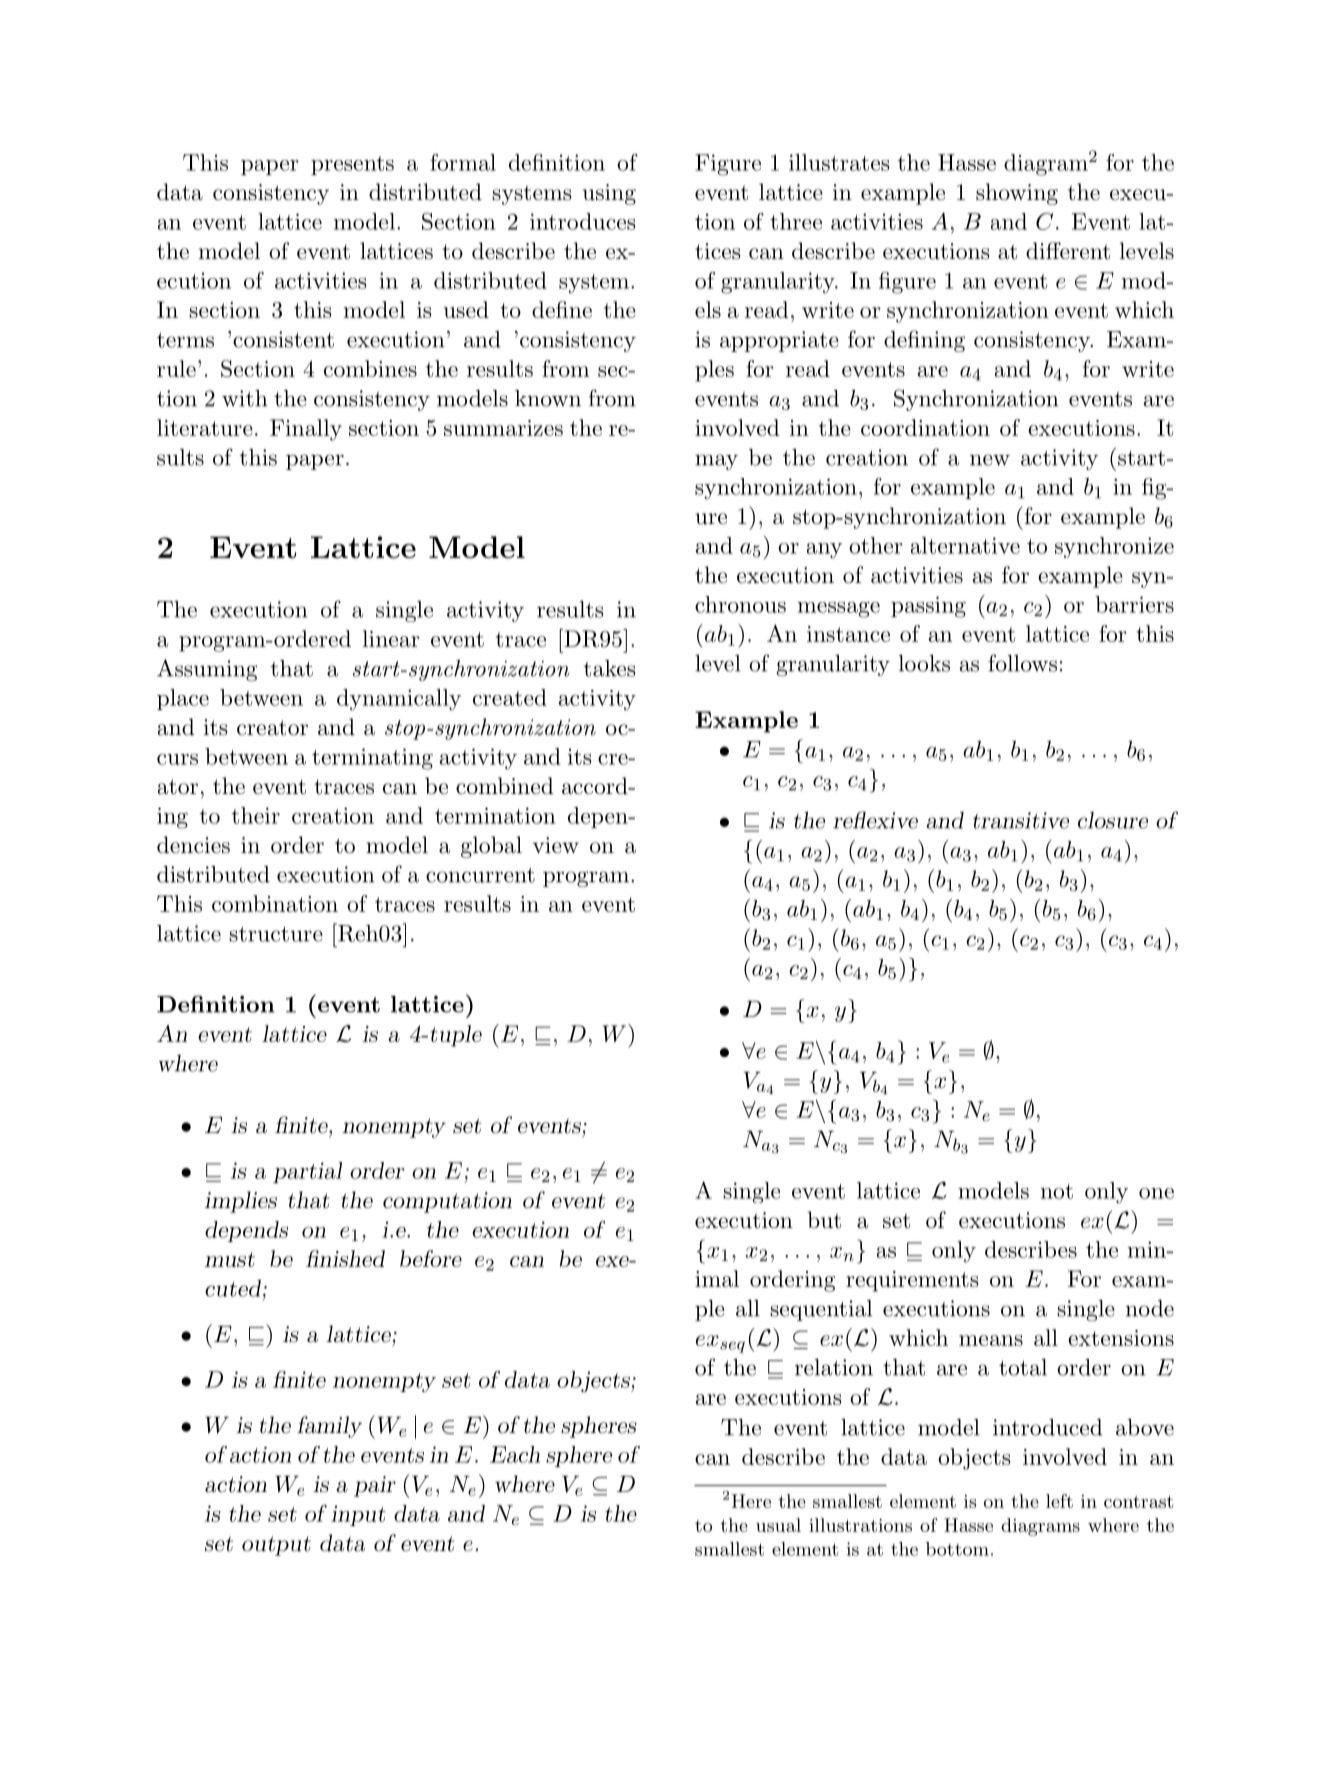  What do you see at coordinates (965, 545) in the page?
I see `alternative` at bounding box center [965, 545].
